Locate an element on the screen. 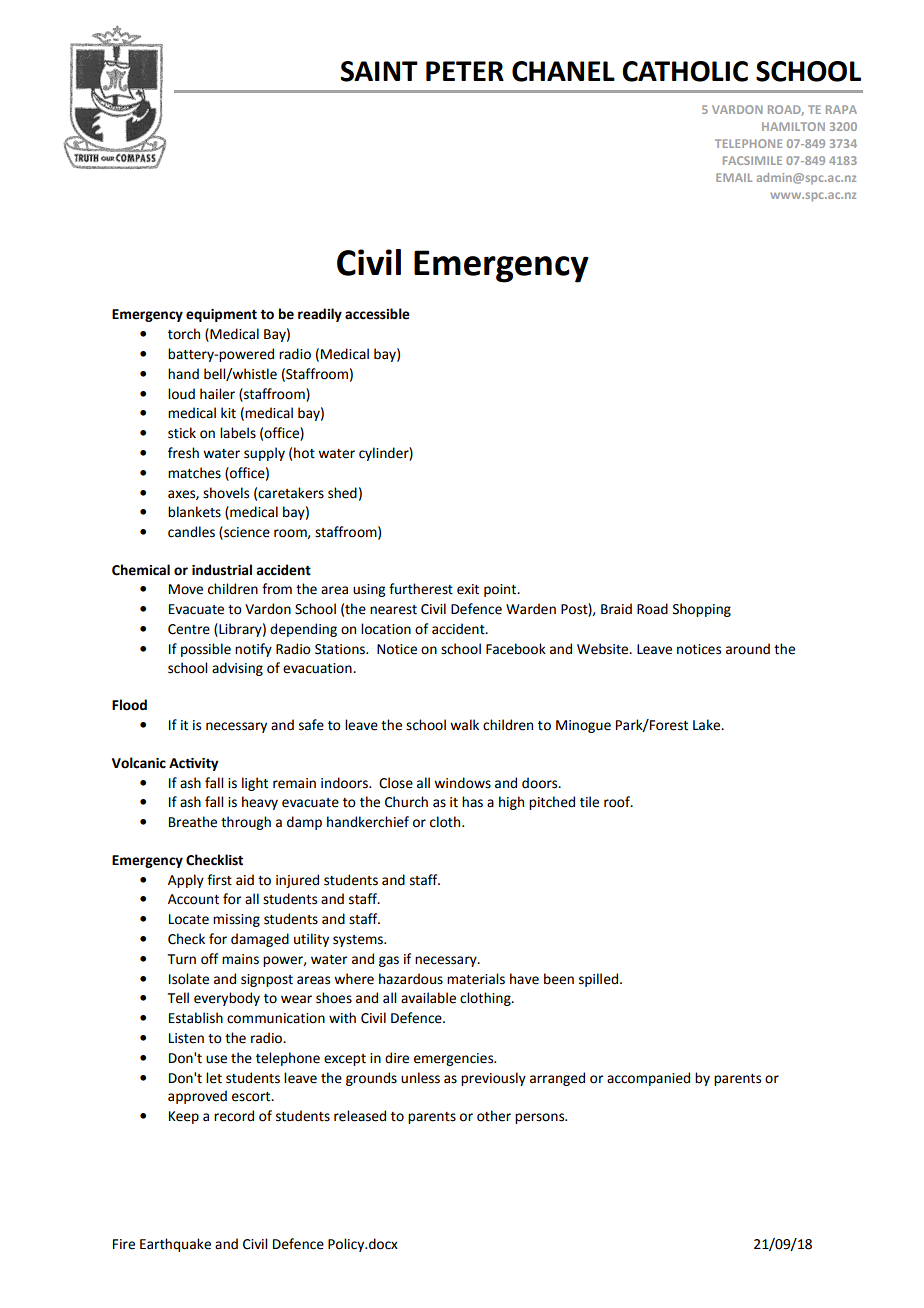 The image size is (924, 1308). around is located at coordinates (748, 649).
